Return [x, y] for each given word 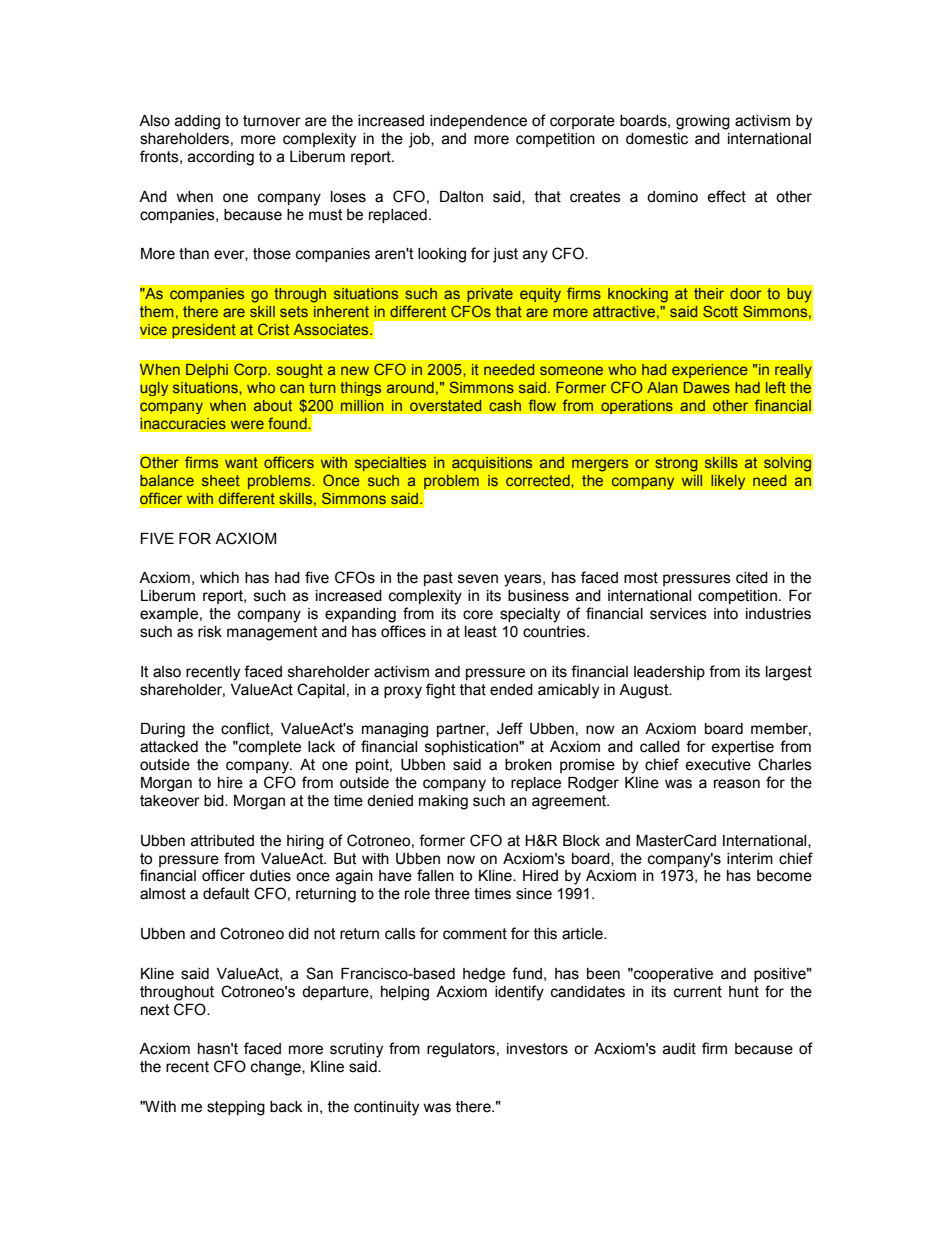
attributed [222, 841]
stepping [236, 1108]
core [478, 615]
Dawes [707, 387]
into [726, 614]
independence [478, 122]
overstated [445, 405]
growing [703, 122]
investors [537, 1049]
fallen [435, 875]
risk [210, 632]
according [221, 158]
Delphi [207, 371]
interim [750, 859]
